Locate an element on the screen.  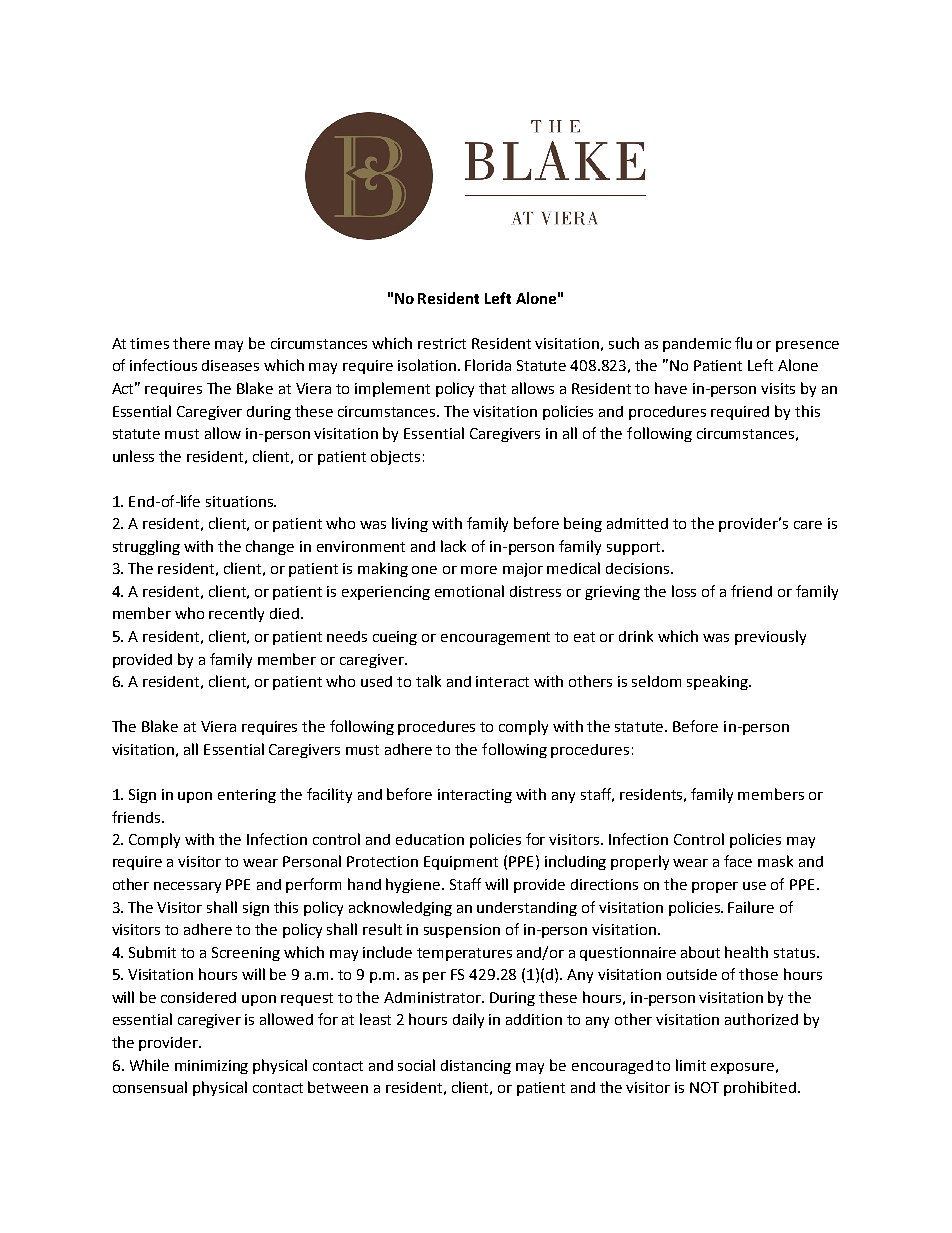
loss is located at coordinates (684, 591).
